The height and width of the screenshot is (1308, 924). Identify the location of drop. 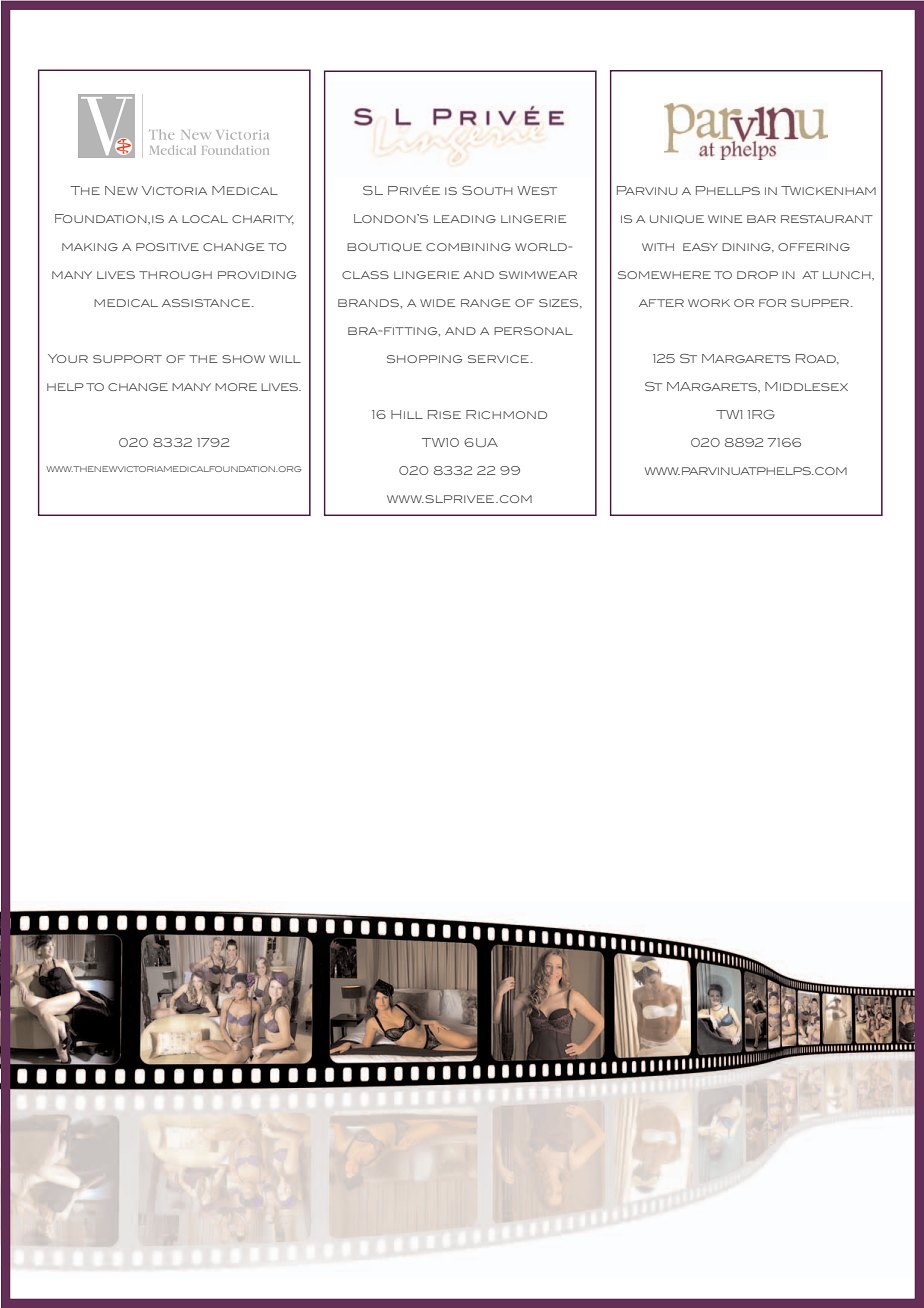
(757, 275).
